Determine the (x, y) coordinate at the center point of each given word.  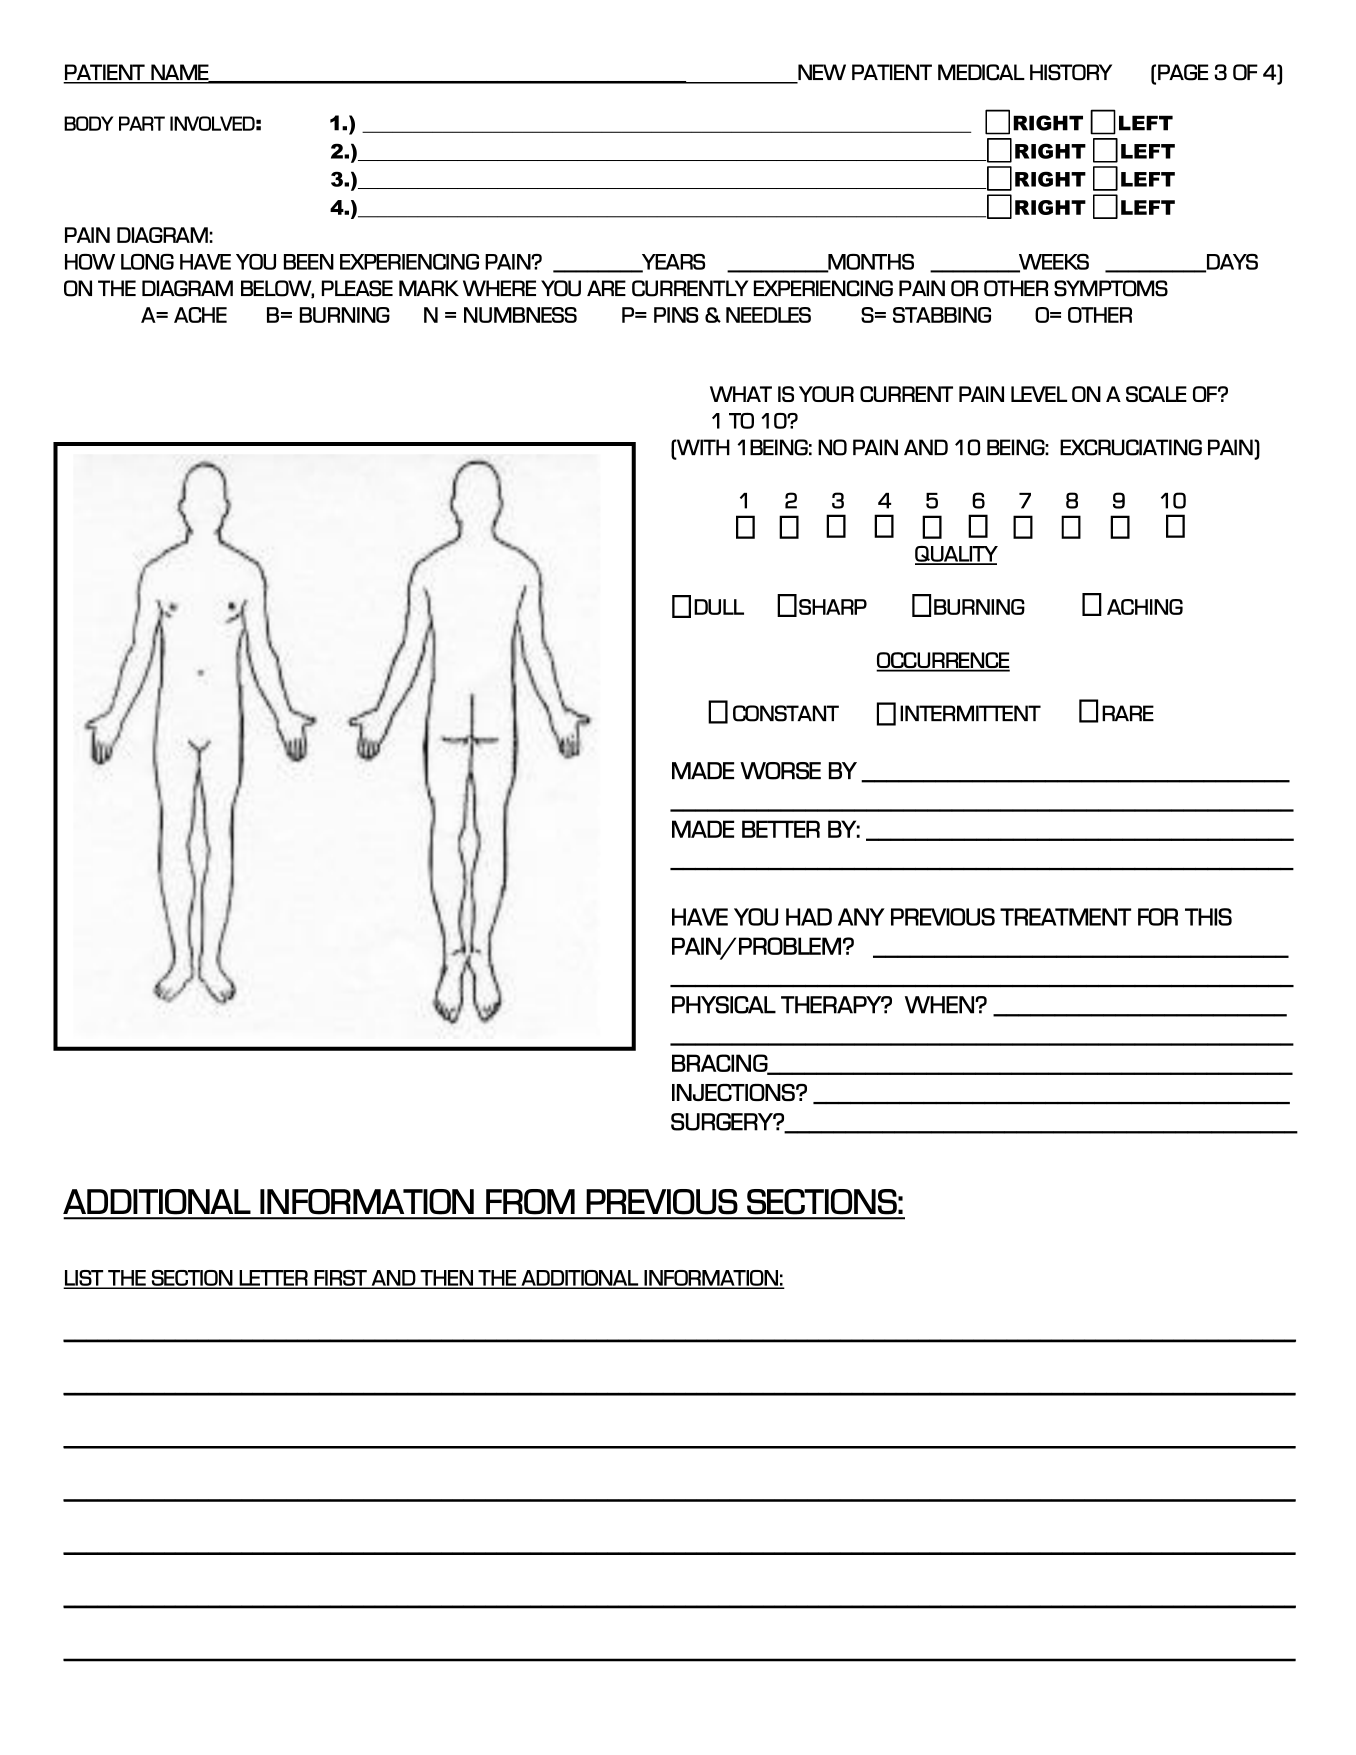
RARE (1128, 713)
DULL (719, 607)
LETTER (274, 1279)
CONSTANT (786, 713)
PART (142, 123)
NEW (822, 72)
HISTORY (1071, 72)
